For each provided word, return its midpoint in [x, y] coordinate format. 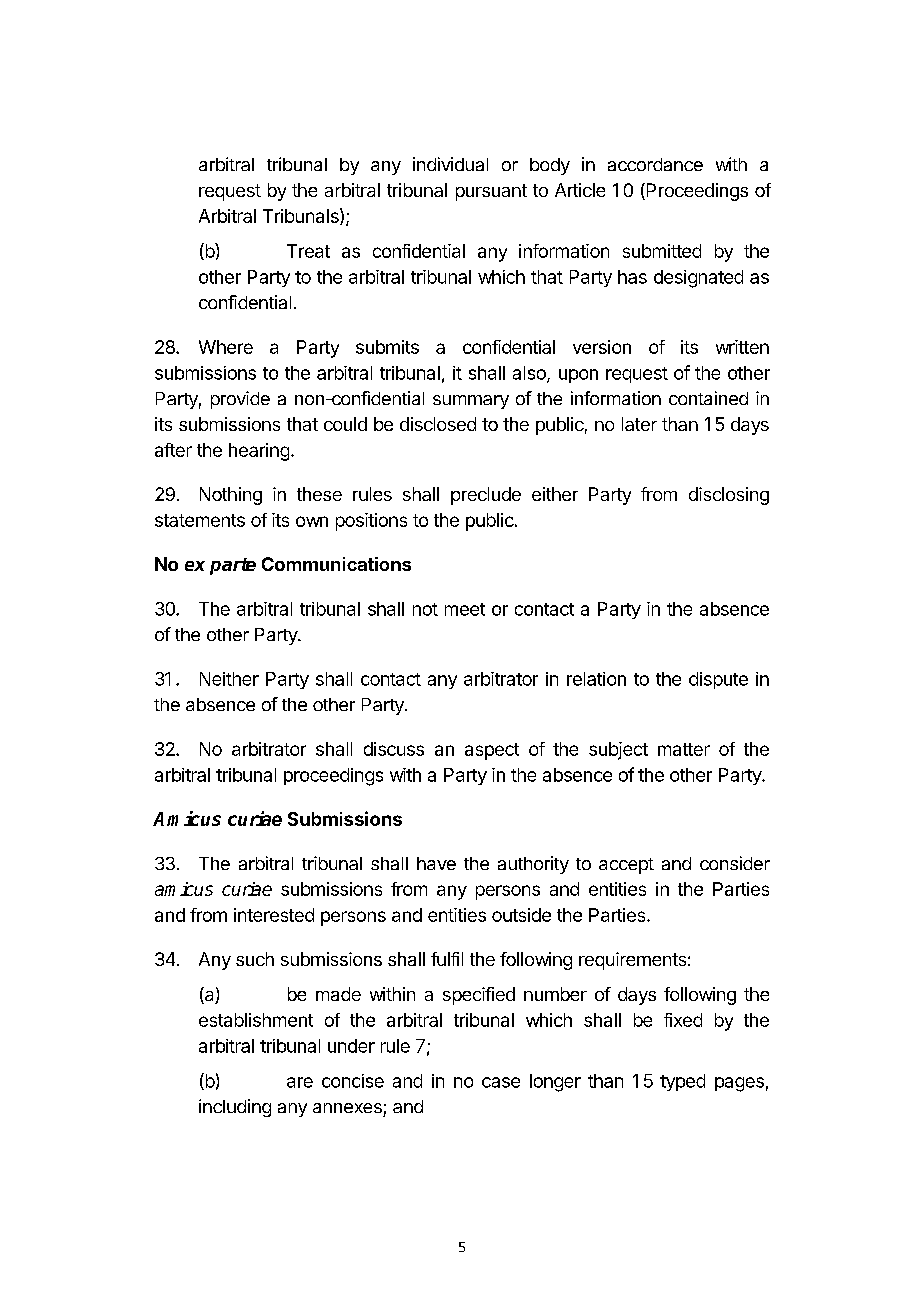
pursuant [491, 192]
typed [682, 1082]
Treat [308, 251]
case [501, 1082]
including [235, 1108]
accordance [655, 164]
